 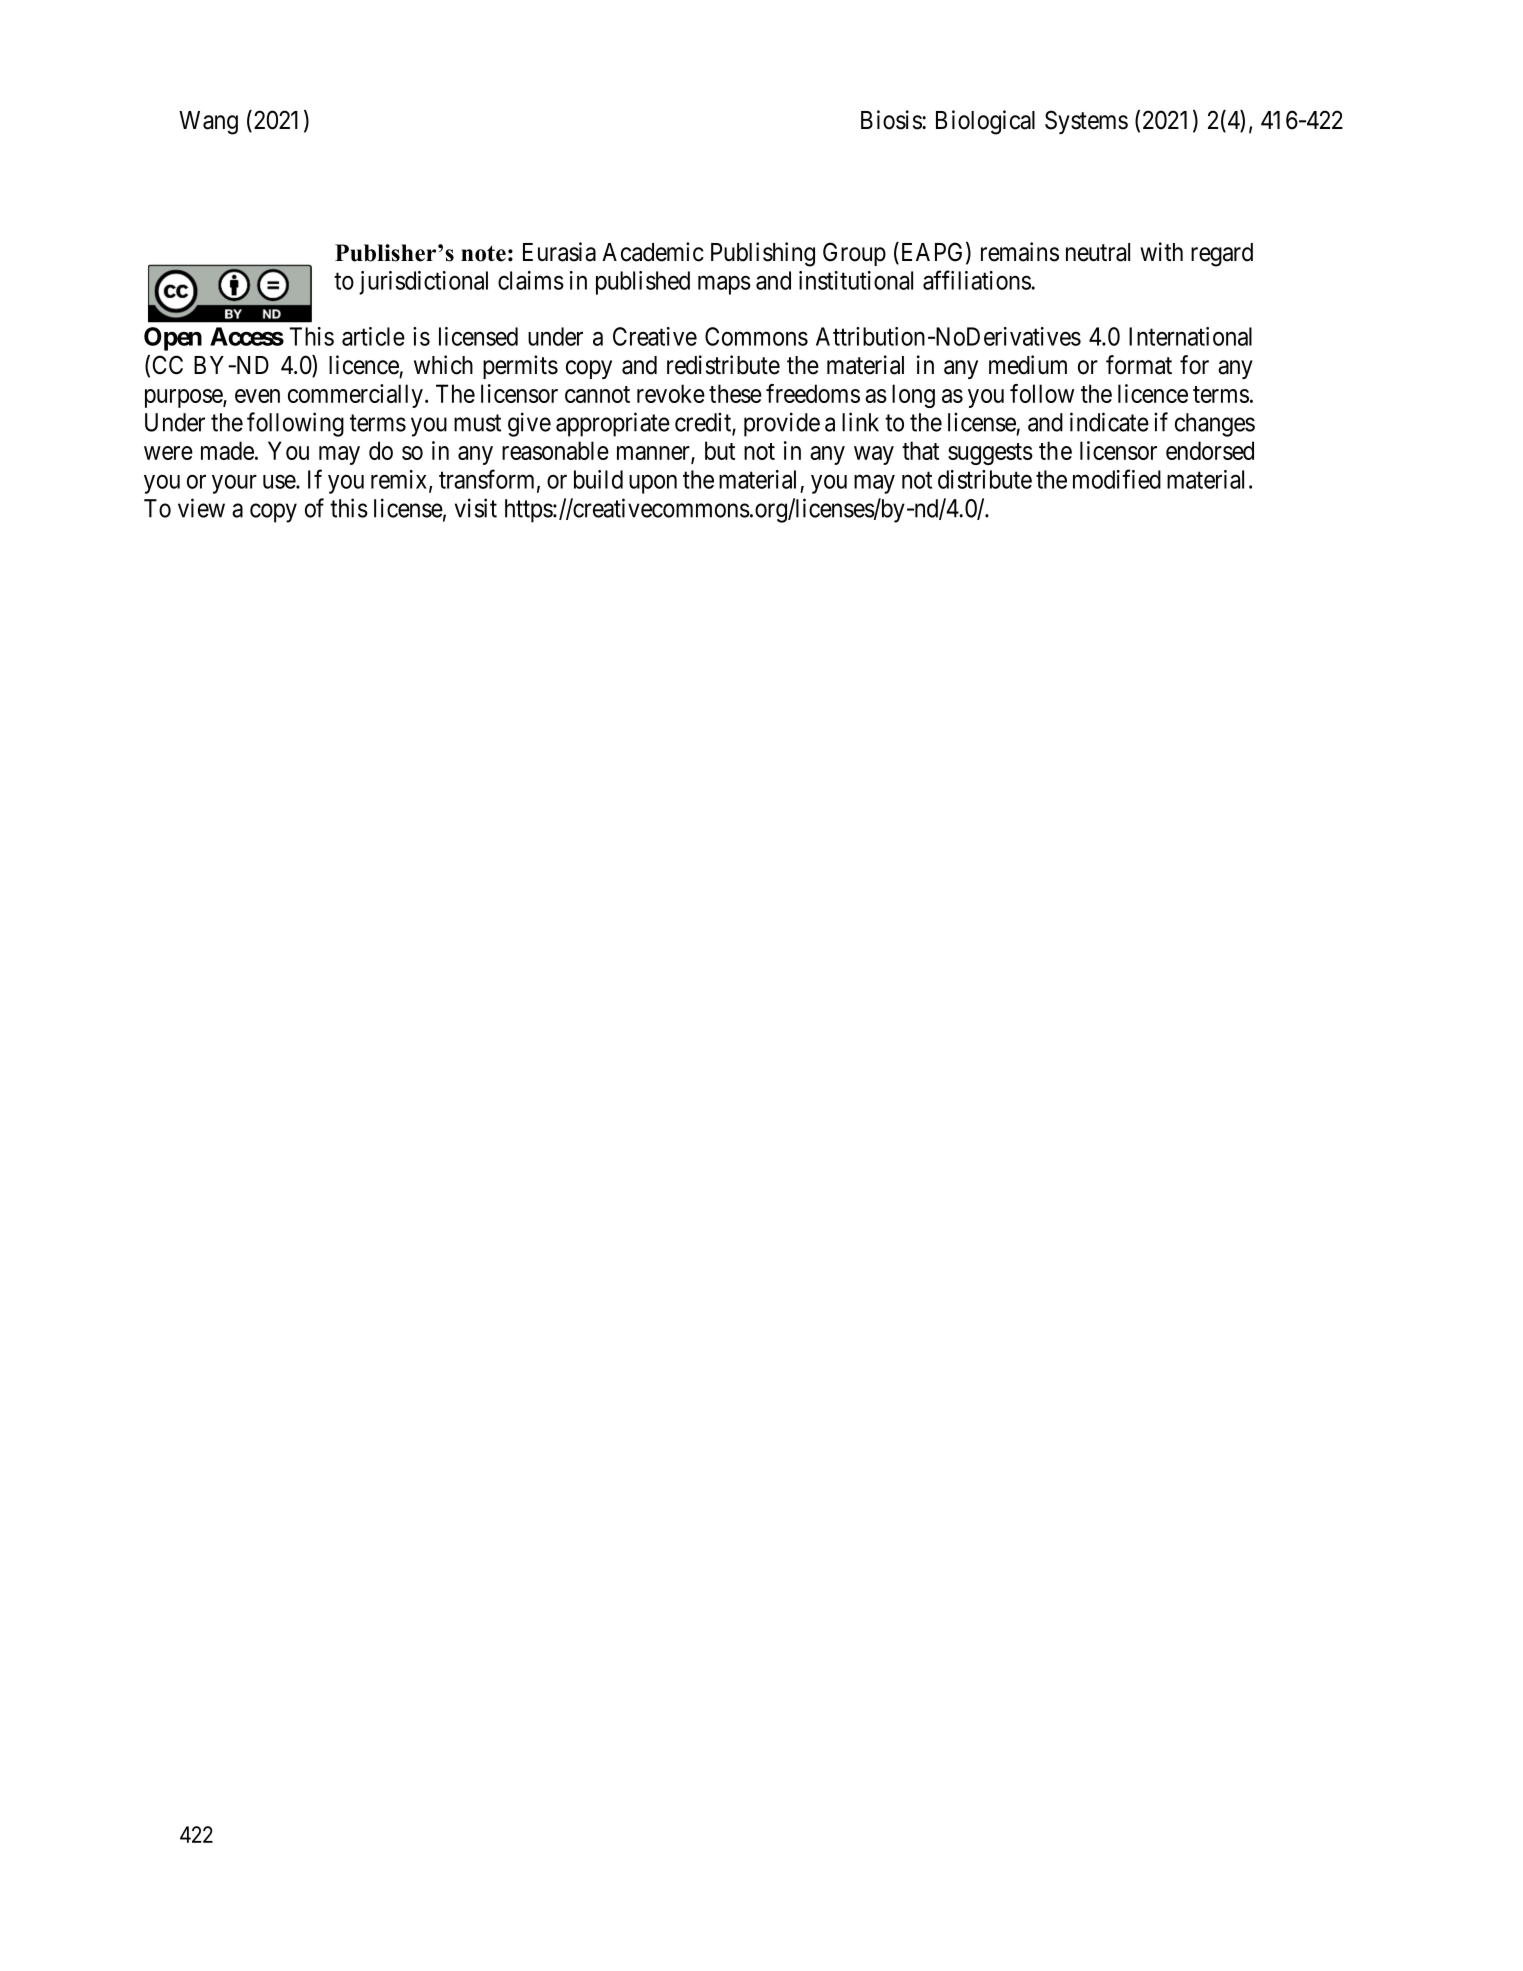 I want to click on International, so click(x=1190, y=336).
